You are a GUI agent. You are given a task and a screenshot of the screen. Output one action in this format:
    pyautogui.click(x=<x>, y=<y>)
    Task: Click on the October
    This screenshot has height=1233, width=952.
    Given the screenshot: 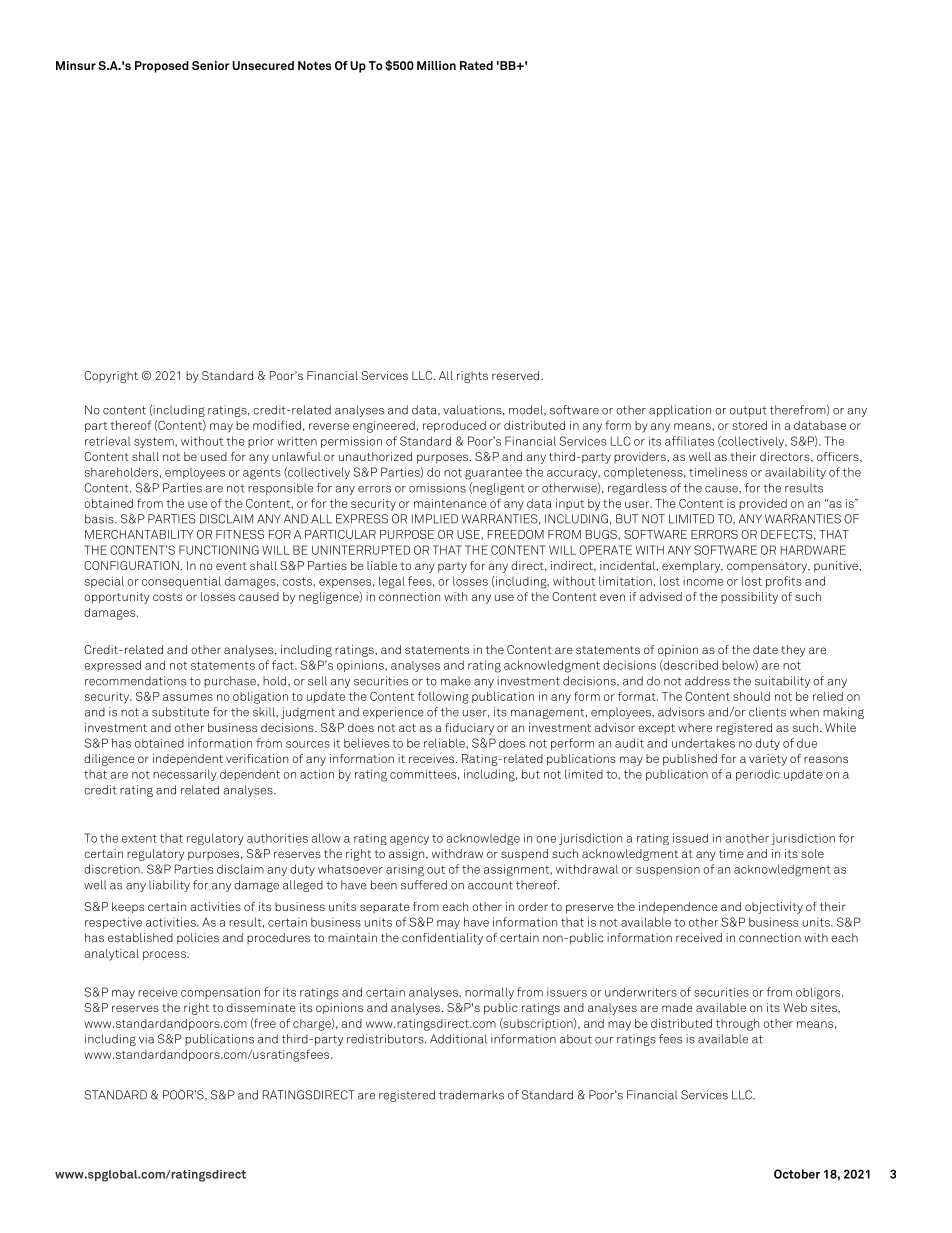 What is the action you would take?
    pyautogui.click(x=797, y=1174)
